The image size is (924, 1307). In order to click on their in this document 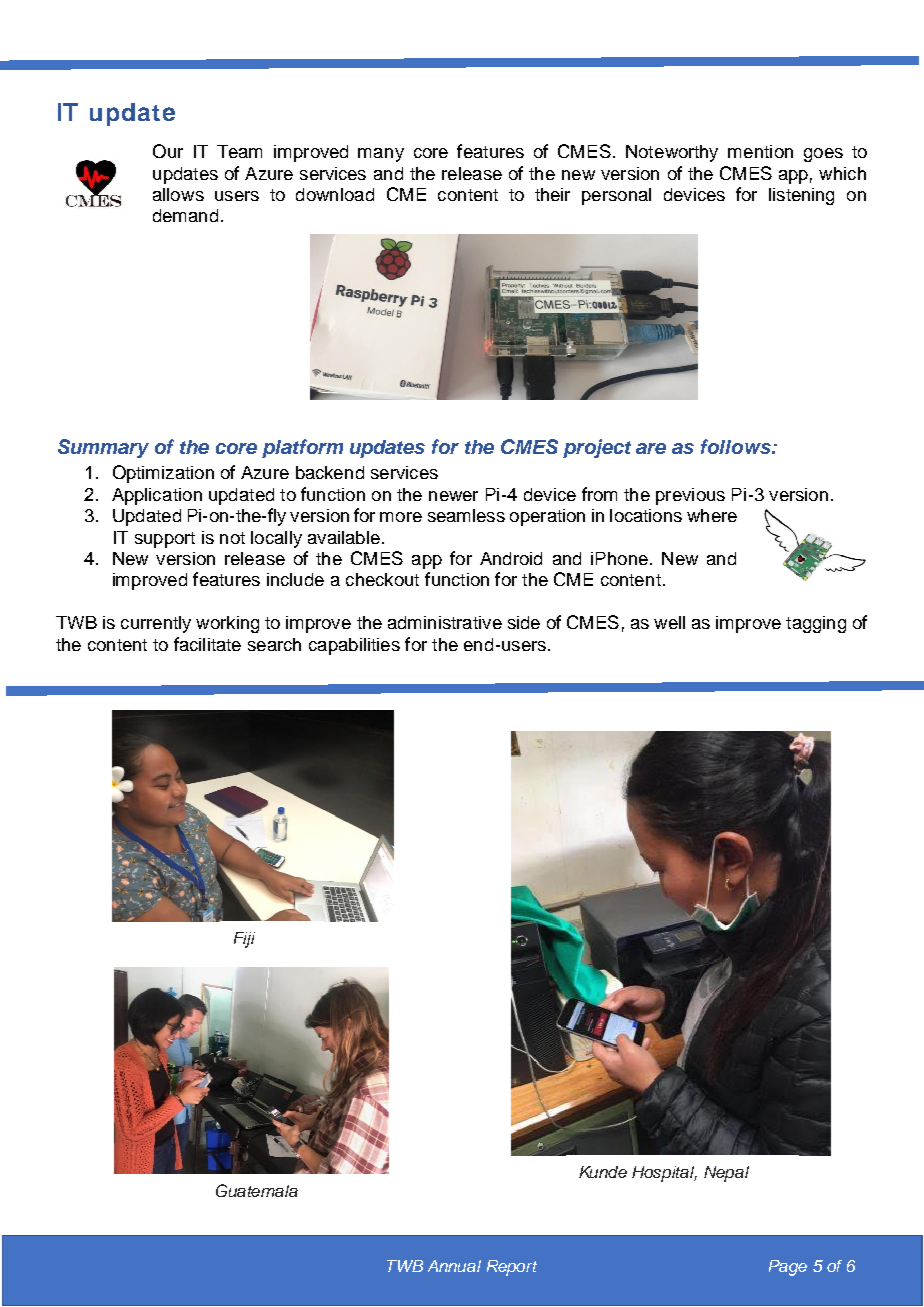, I will do `click(552, 194)`.
